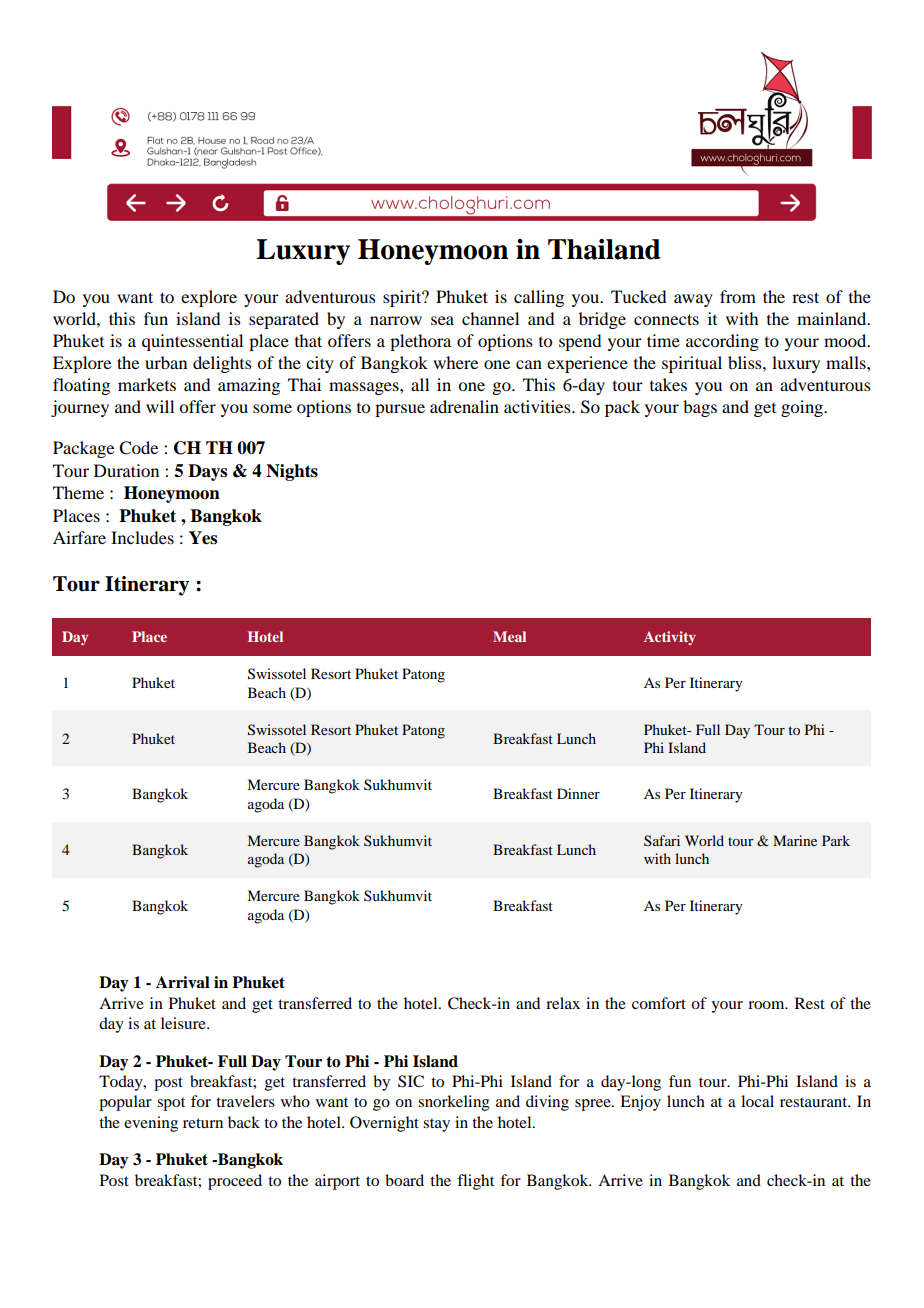  What do you see at coordinates (509, 636) in the image?
I see `Meal` at bounding box center [509, 636].
